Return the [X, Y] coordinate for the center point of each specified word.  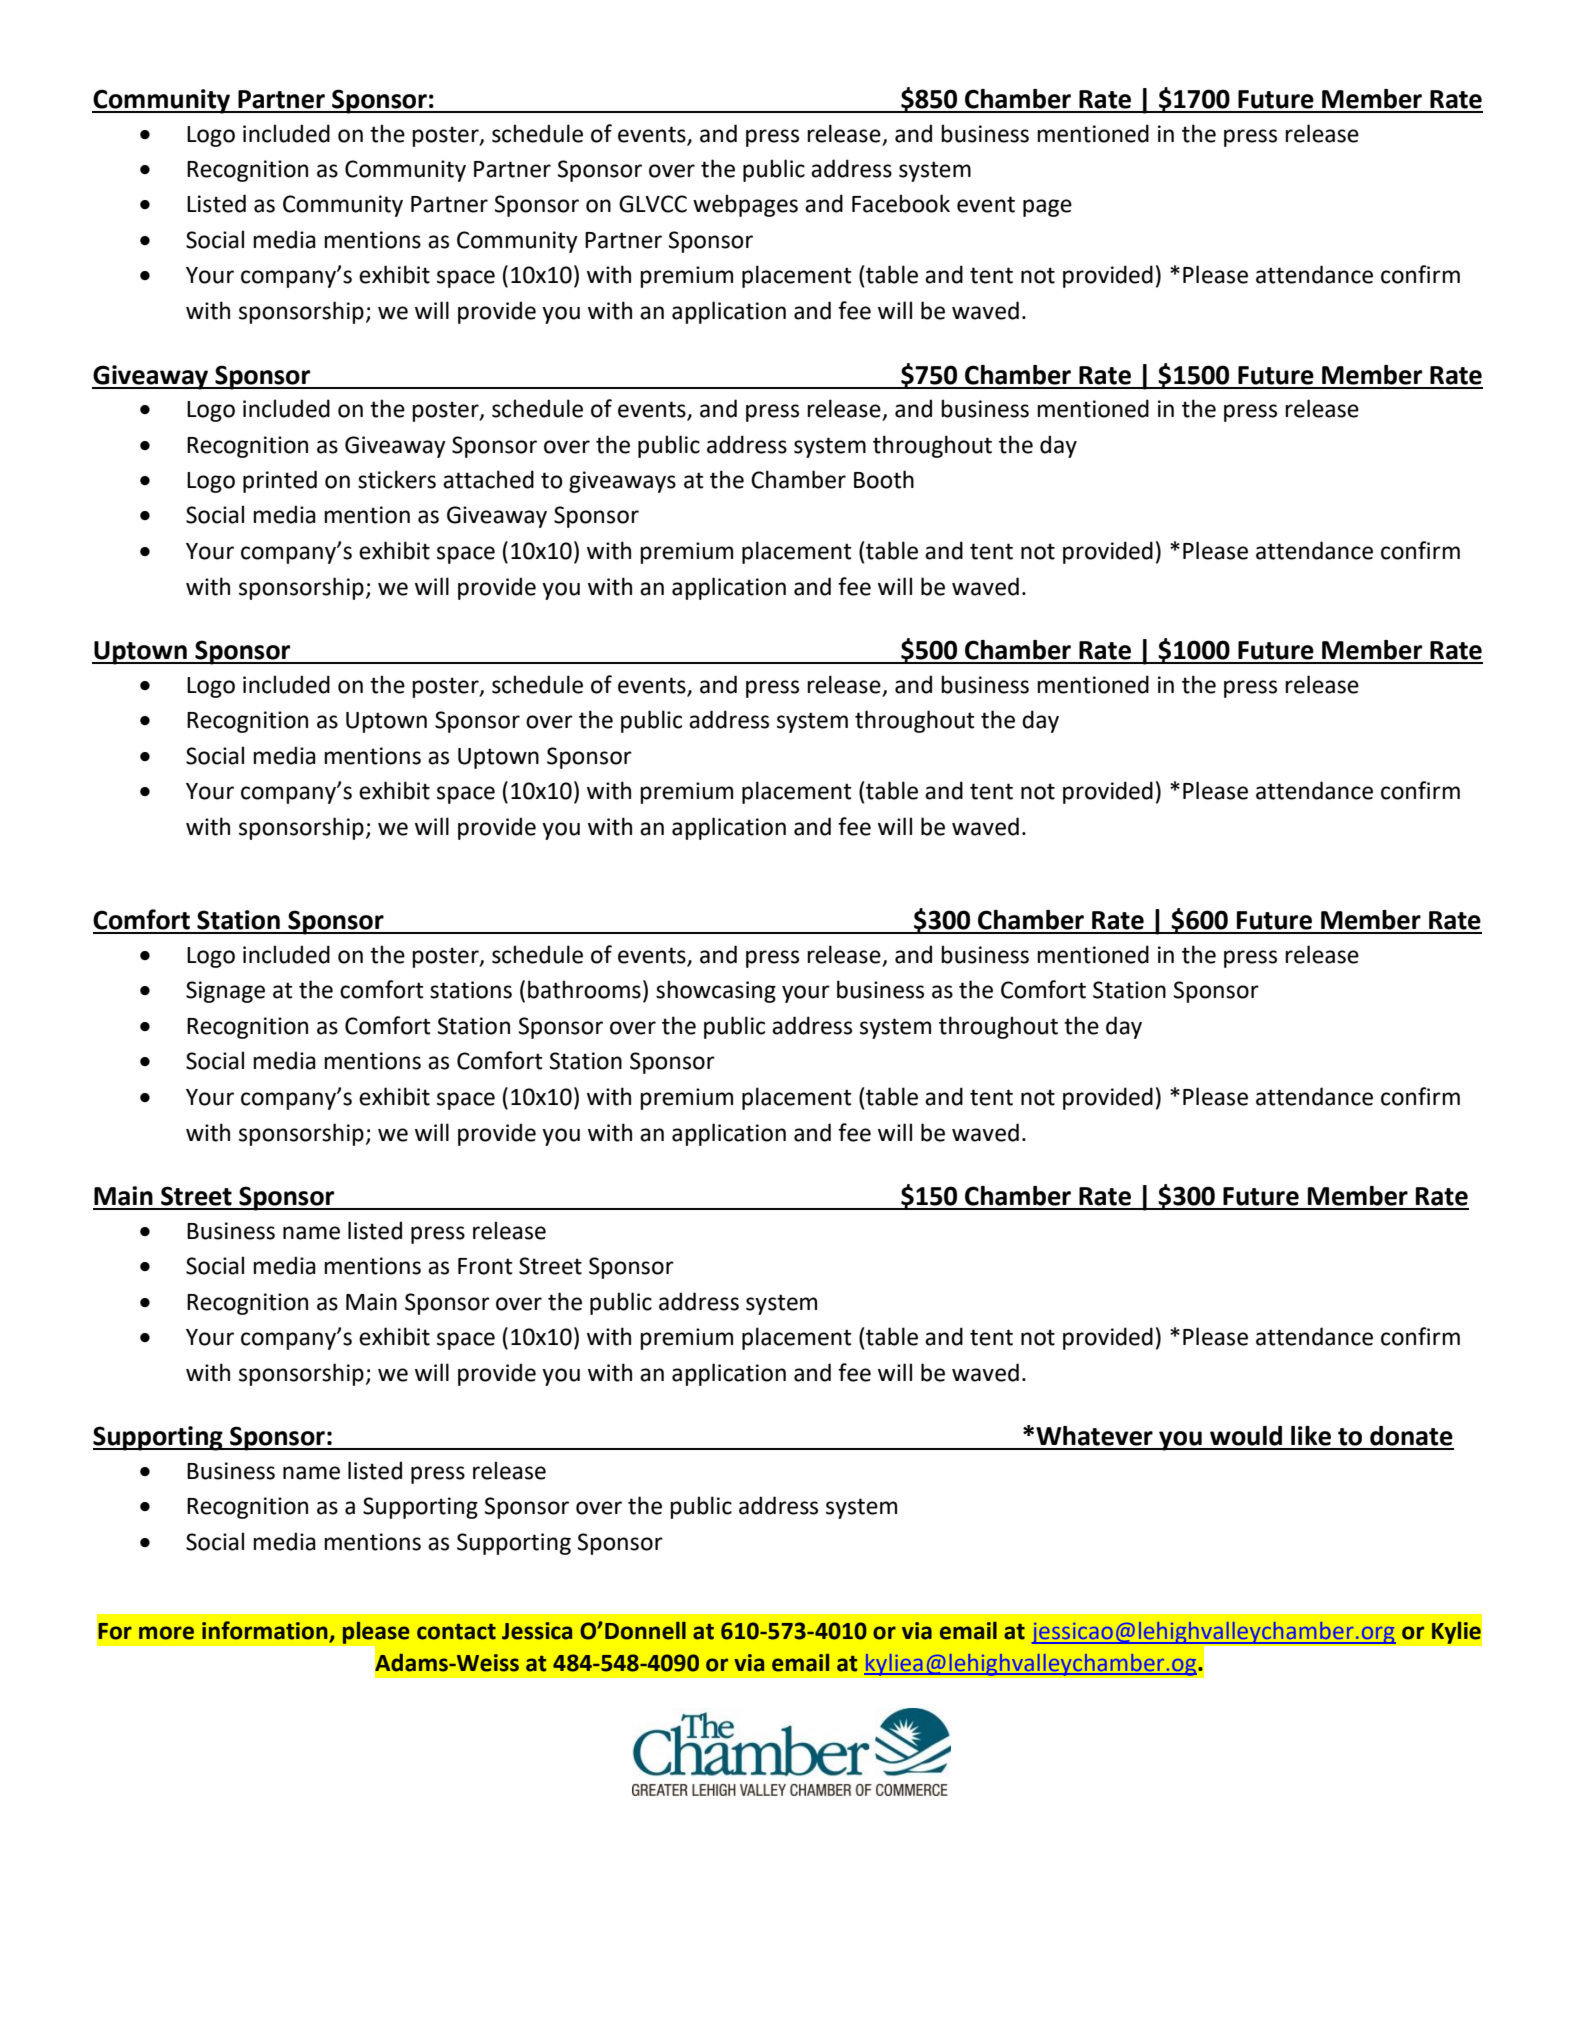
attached [488, 479]
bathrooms [584, 989]
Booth [884, 479]
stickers [397, 479]
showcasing [716, 991]
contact [456, 1632]
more [166, 1633]
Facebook [901, 203]
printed [280, 481]
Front [485, 1266]
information [266, 1631]
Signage [225, 992]
